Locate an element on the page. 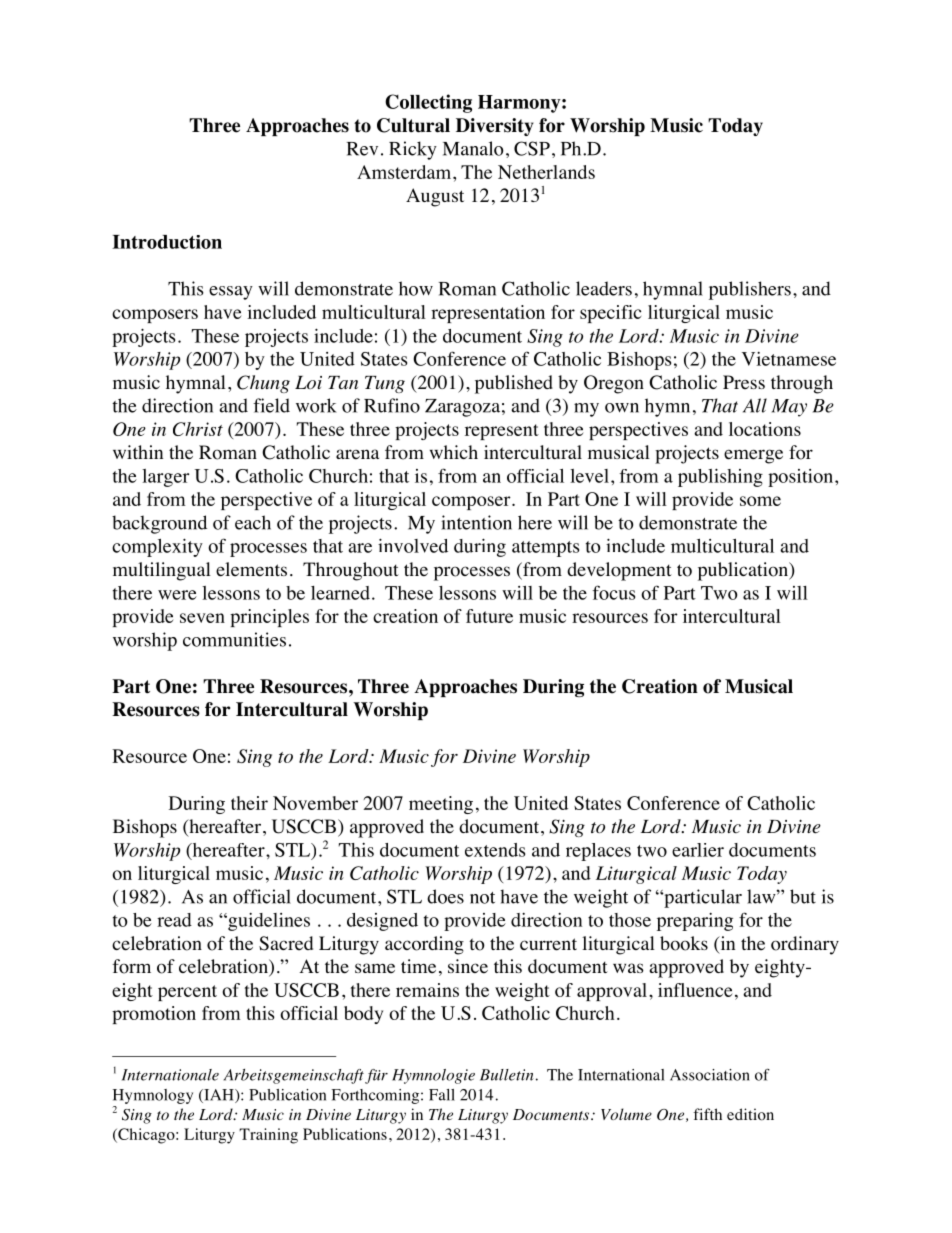 This document has height=1233, width=952. which is located at coordinates (454, 452).
